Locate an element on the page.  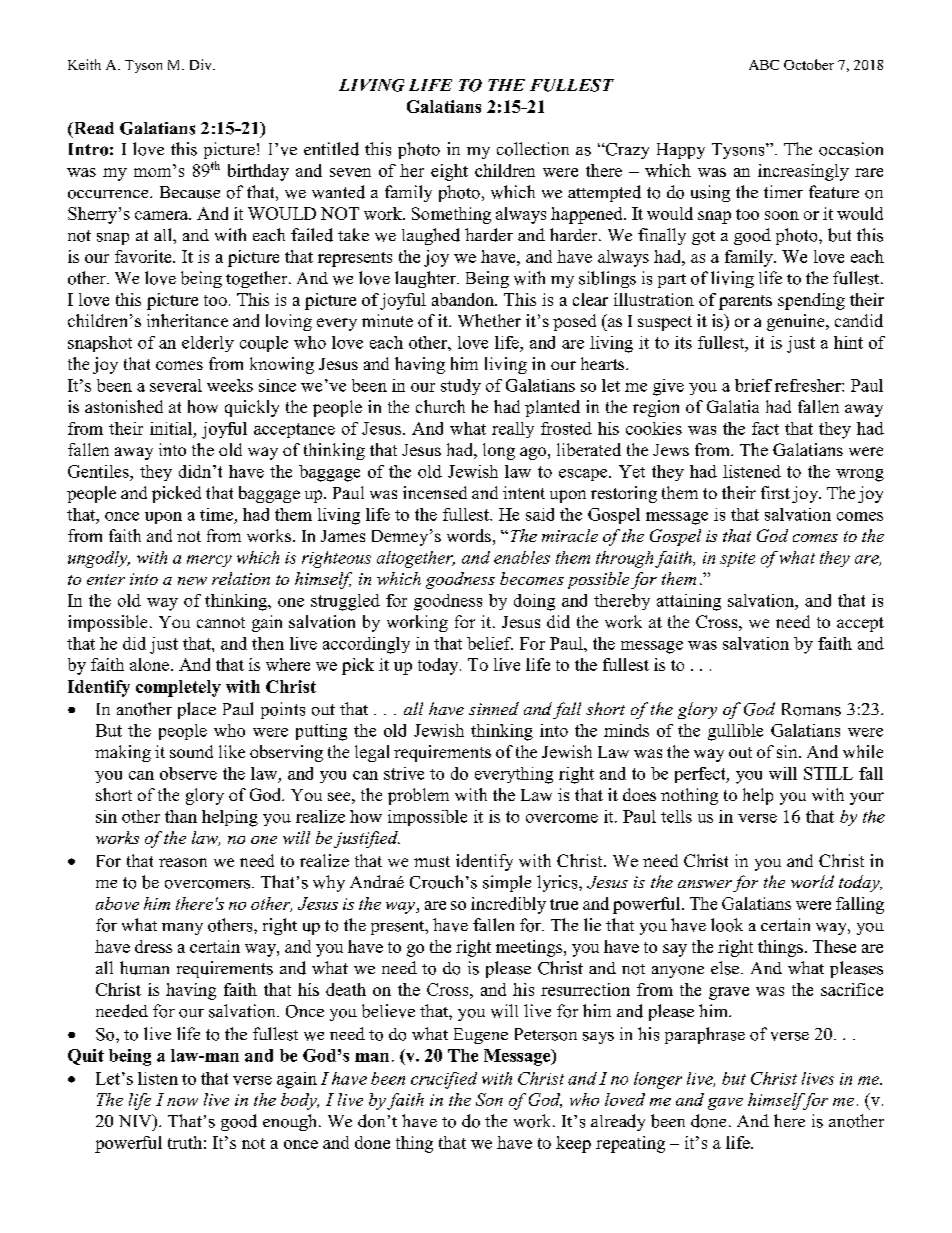
spite is located at coordinates (737, 559).
